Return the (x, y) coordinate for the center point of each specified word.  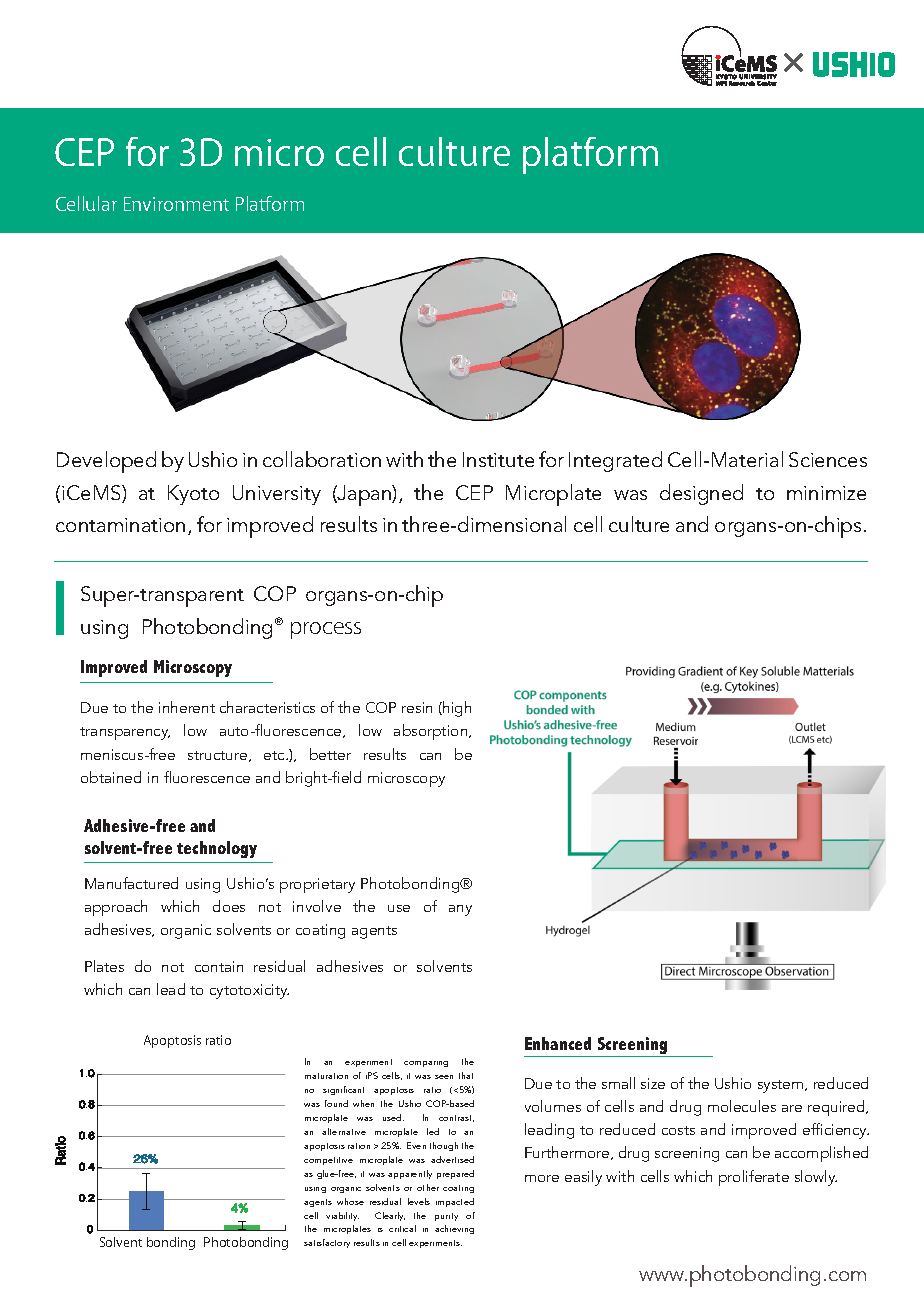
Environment (176, 204)
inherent (187, 707)
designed (701, 494)
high (456, 709)
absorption (432, 732)
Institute (498, 459)
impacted (455, 1202)
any (460, 910)
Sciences (828, 459)
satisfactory (327, 1243)
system (782, 1086)
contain (219, 966)
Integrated (615, 461)
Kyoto (193, 495)
